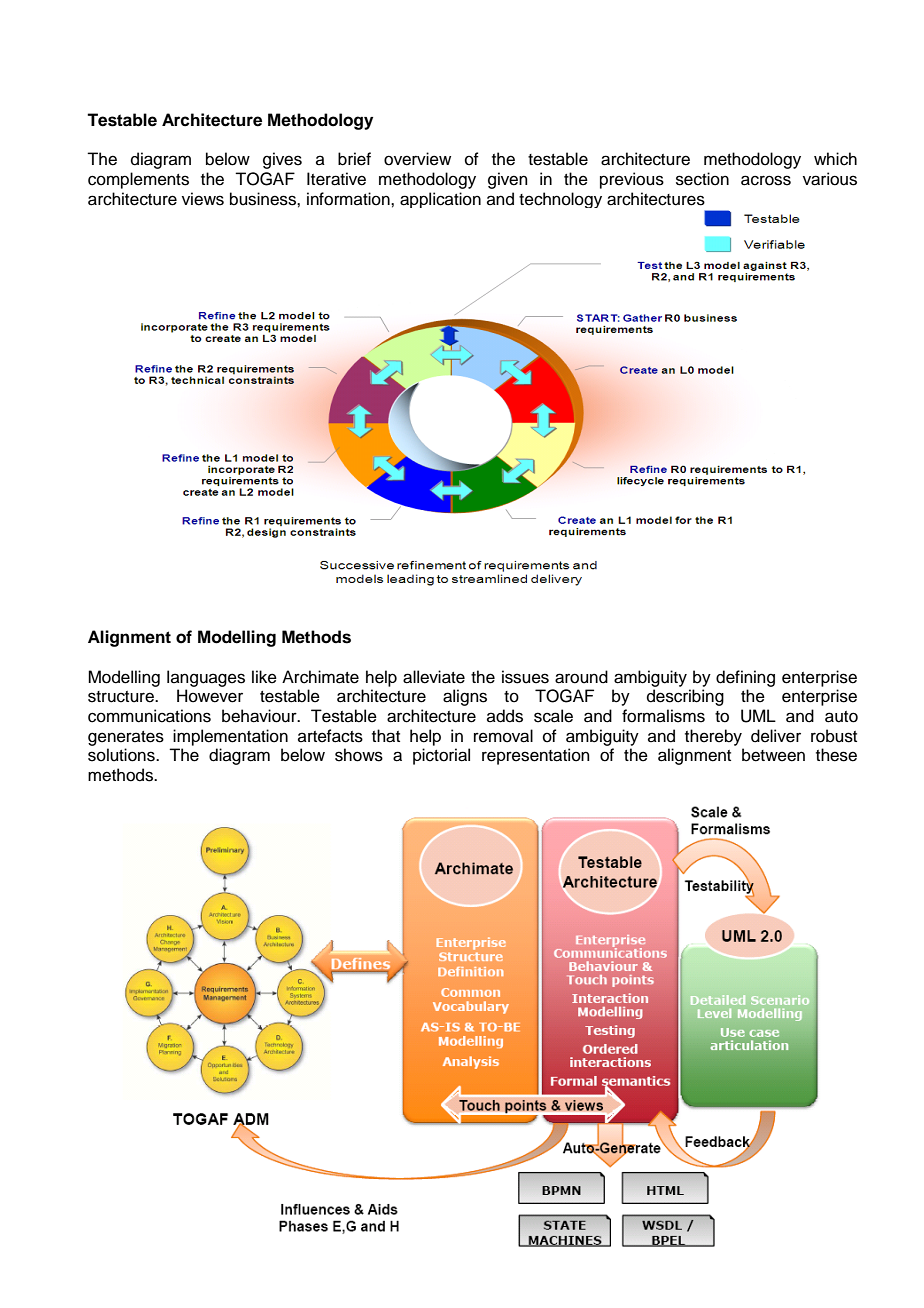 The image size is (924, 1308). What do you see at coordinates (525, 677) in the document?
I see `issues` at bounding box center [525, 677].
